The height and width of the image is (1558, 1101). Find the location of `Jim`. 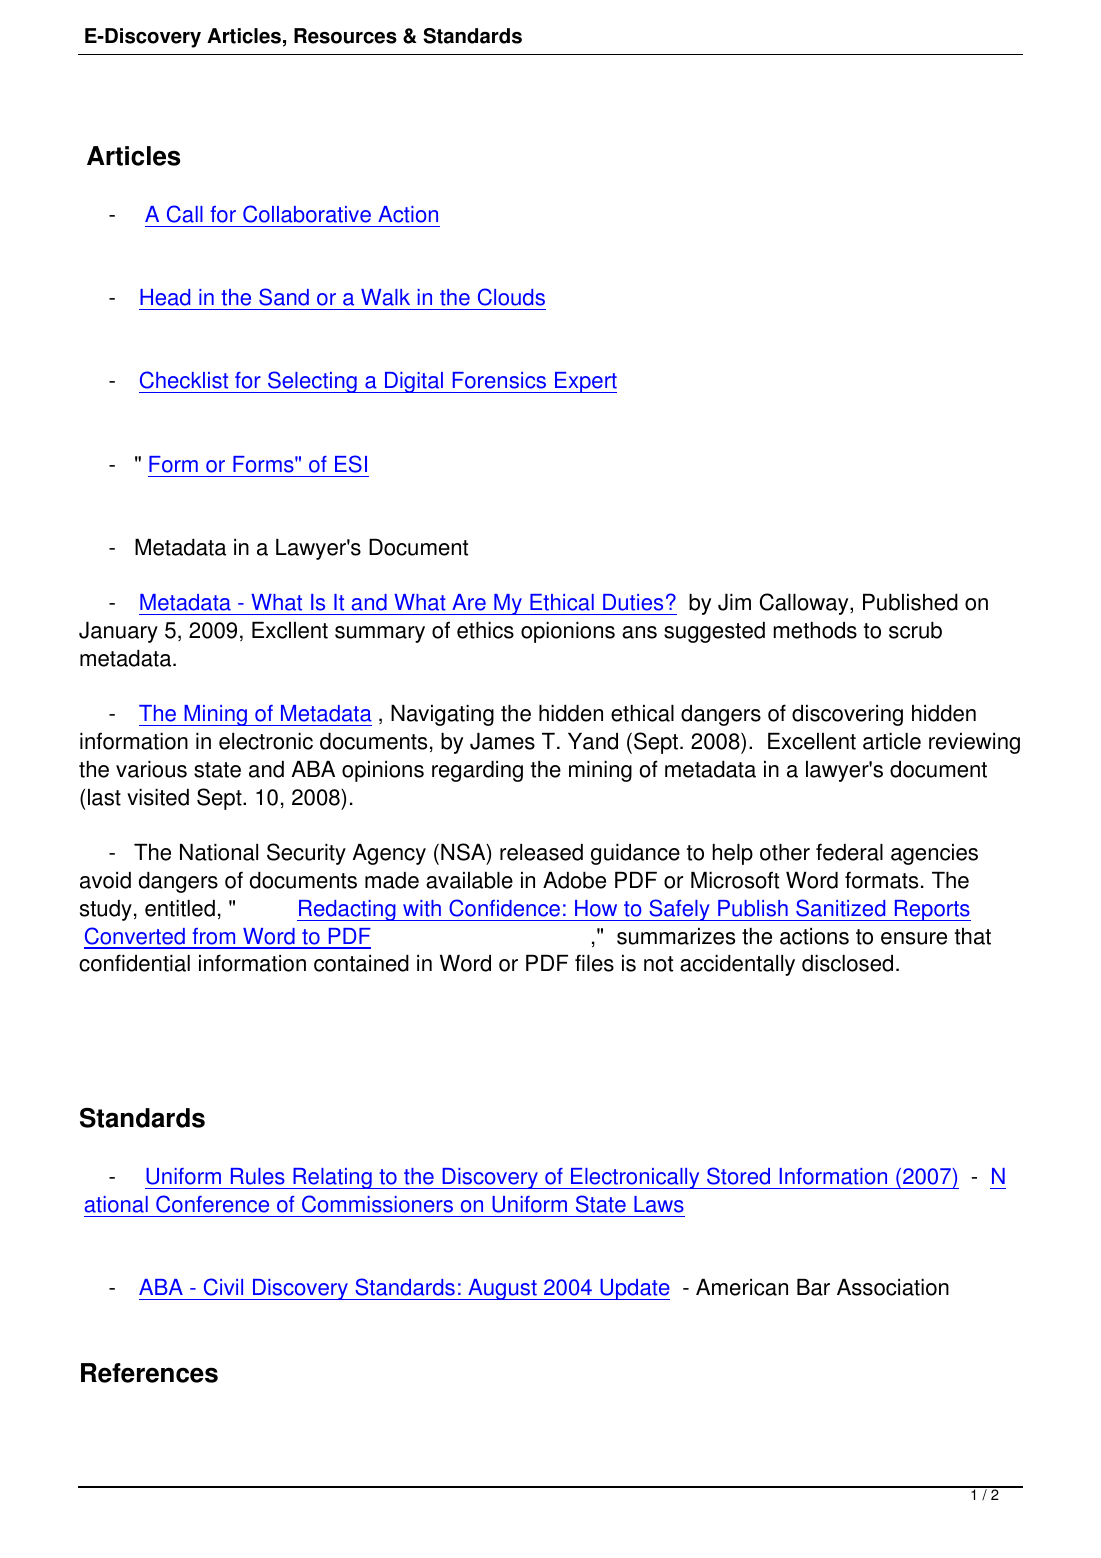

Jim is located at coordinates (734, 602).
